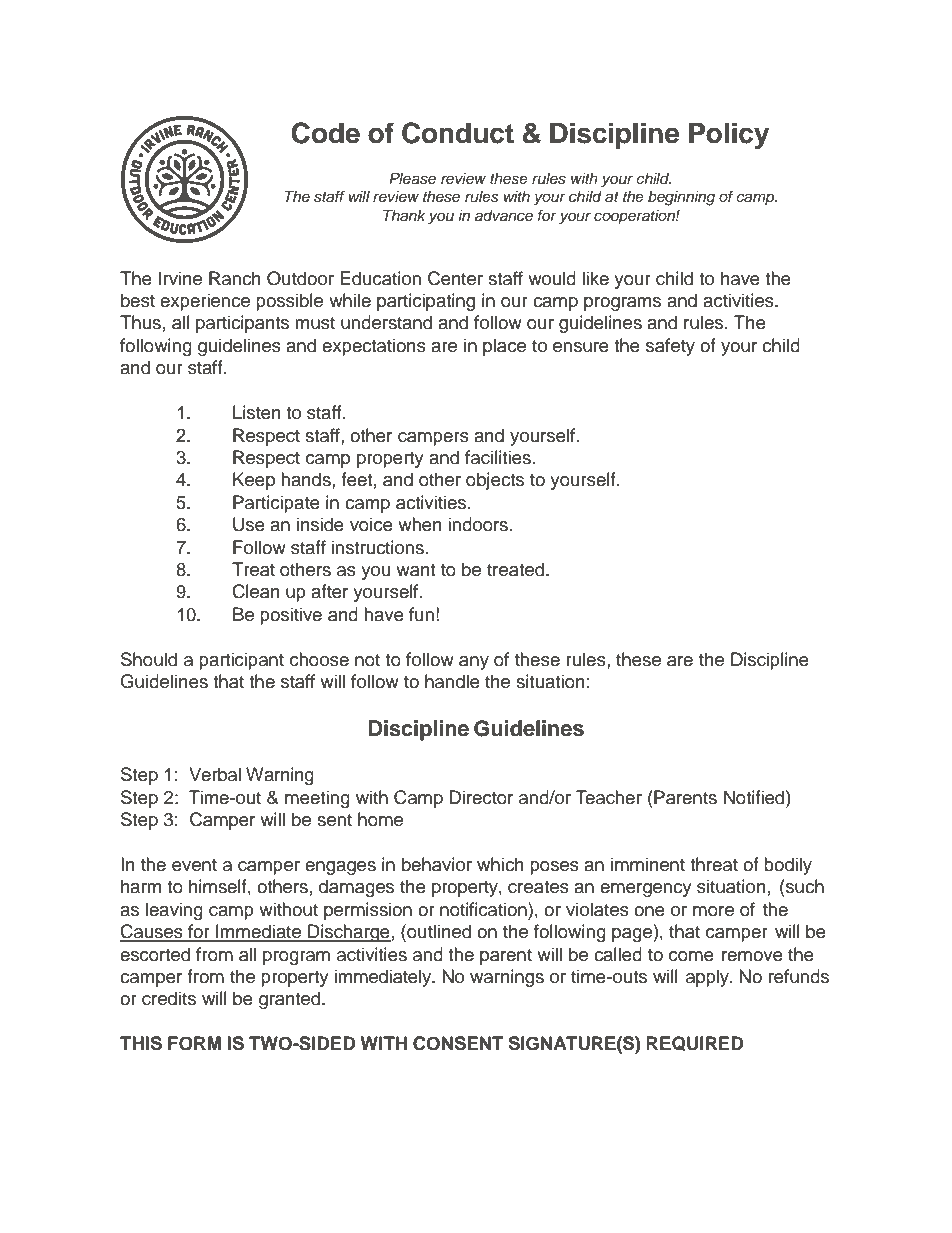 The height and width of the page is (1233, 952). What do you see at coordinates (729, 135) in the page?
I see `Policy` at bounding box center [729, 135].
